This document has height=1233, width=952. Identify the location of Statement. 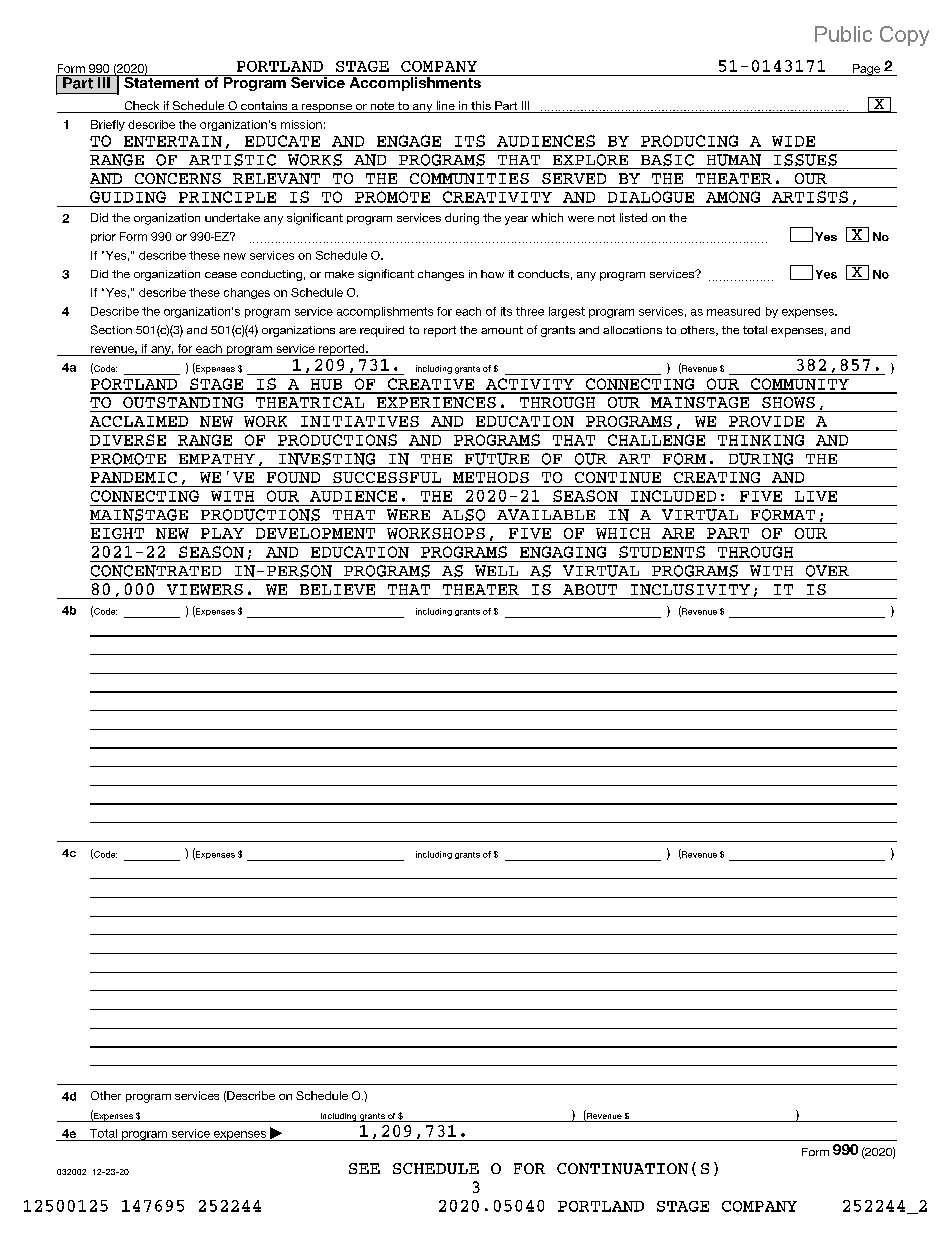
(162, 81).
